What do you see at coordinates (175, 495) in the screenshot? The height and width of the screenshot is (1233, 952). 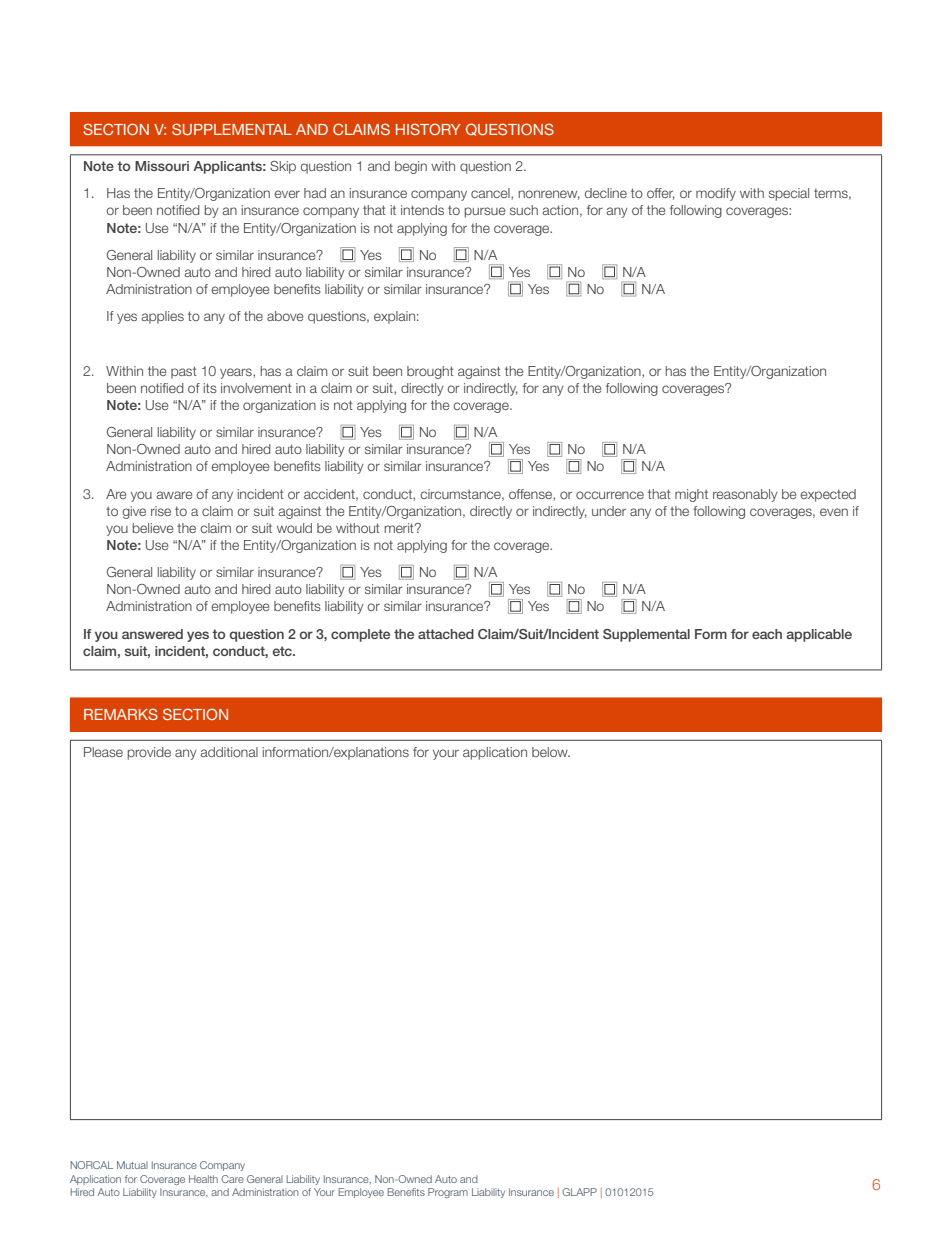 I see `aware` at bounding box center [175, 495].
